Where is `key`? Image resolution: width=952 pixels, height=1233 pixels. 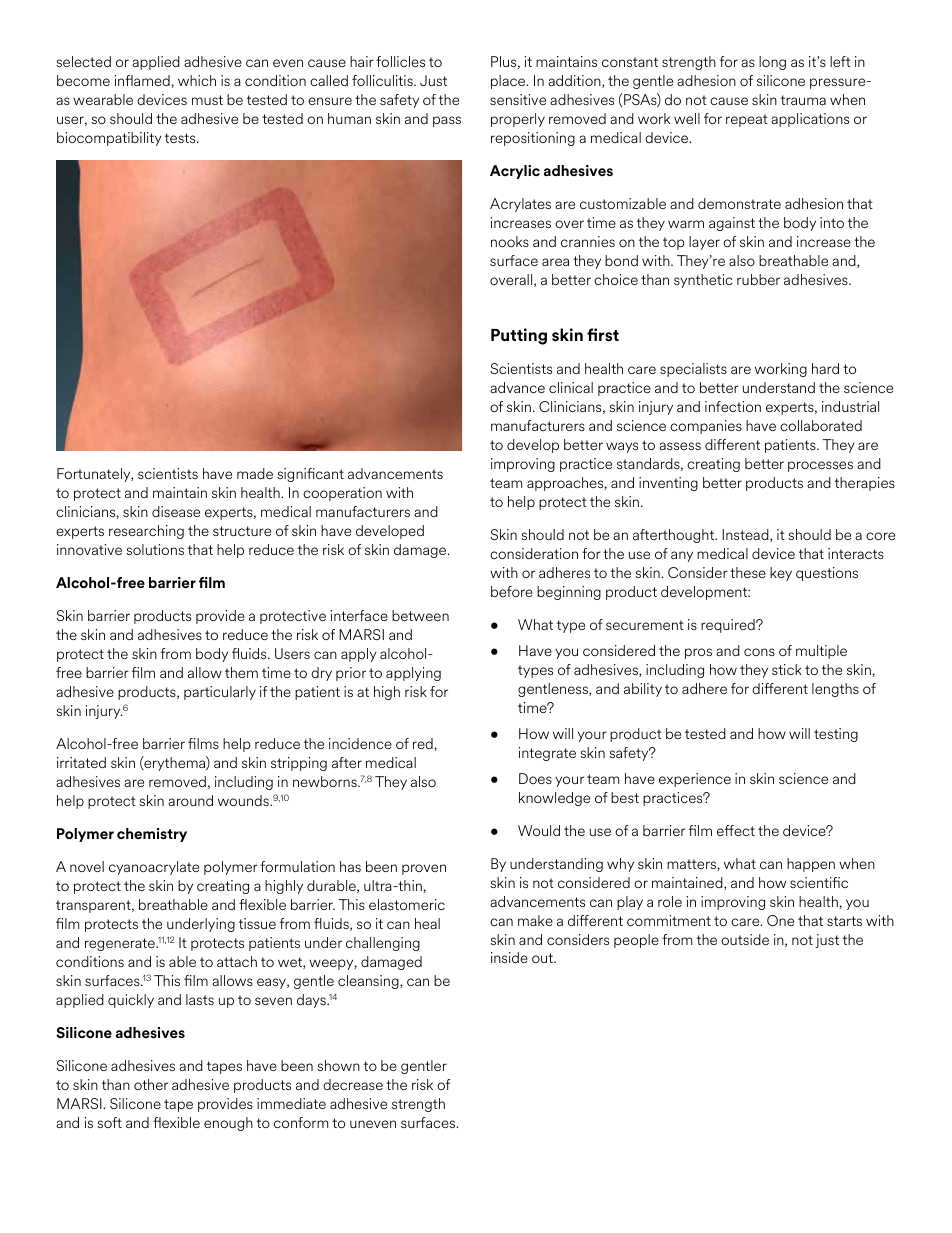 key is located at coordinates (781, 574).
